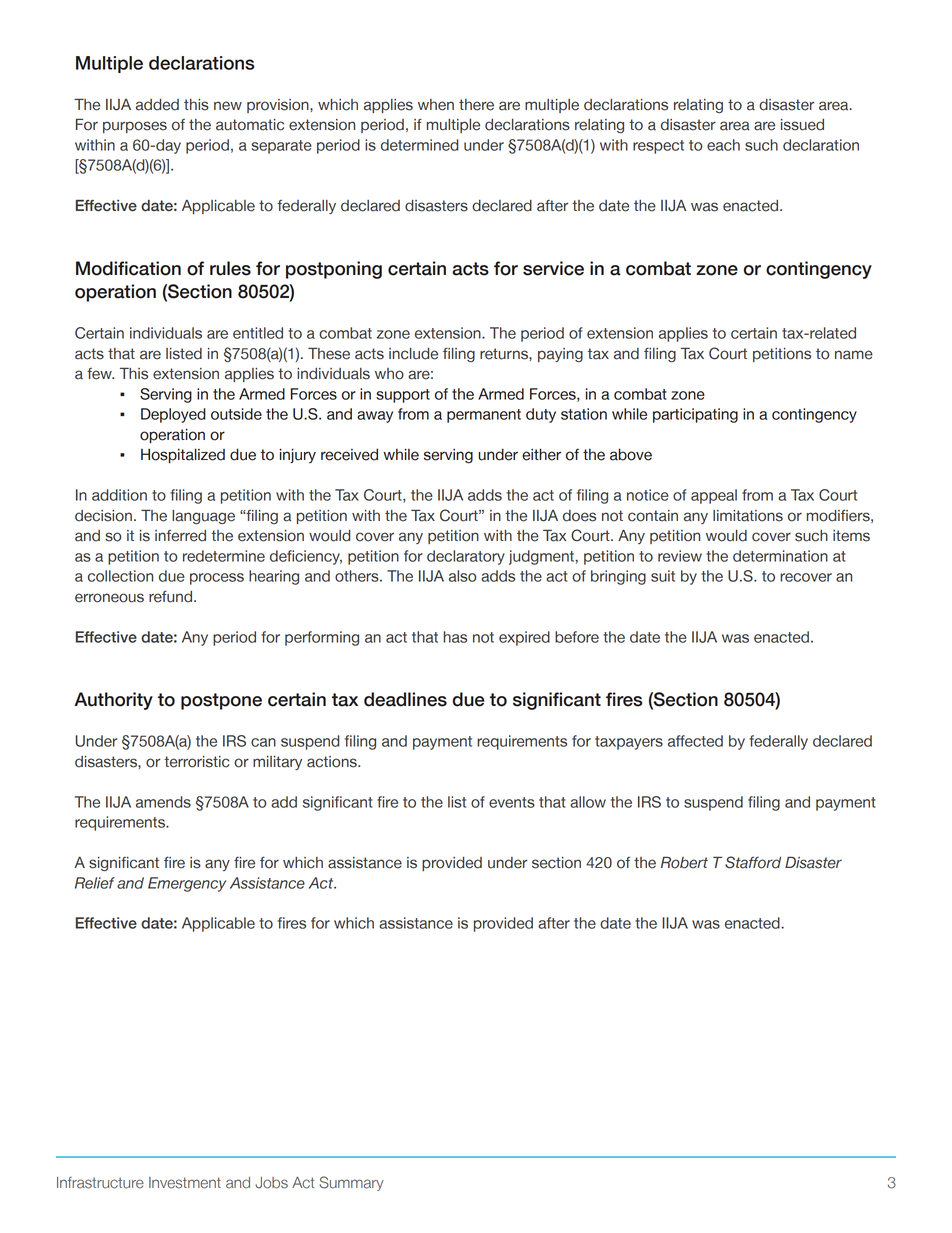  Describe the element at coordinates (723, 145) in the screenshot. I see `each` at that location.
